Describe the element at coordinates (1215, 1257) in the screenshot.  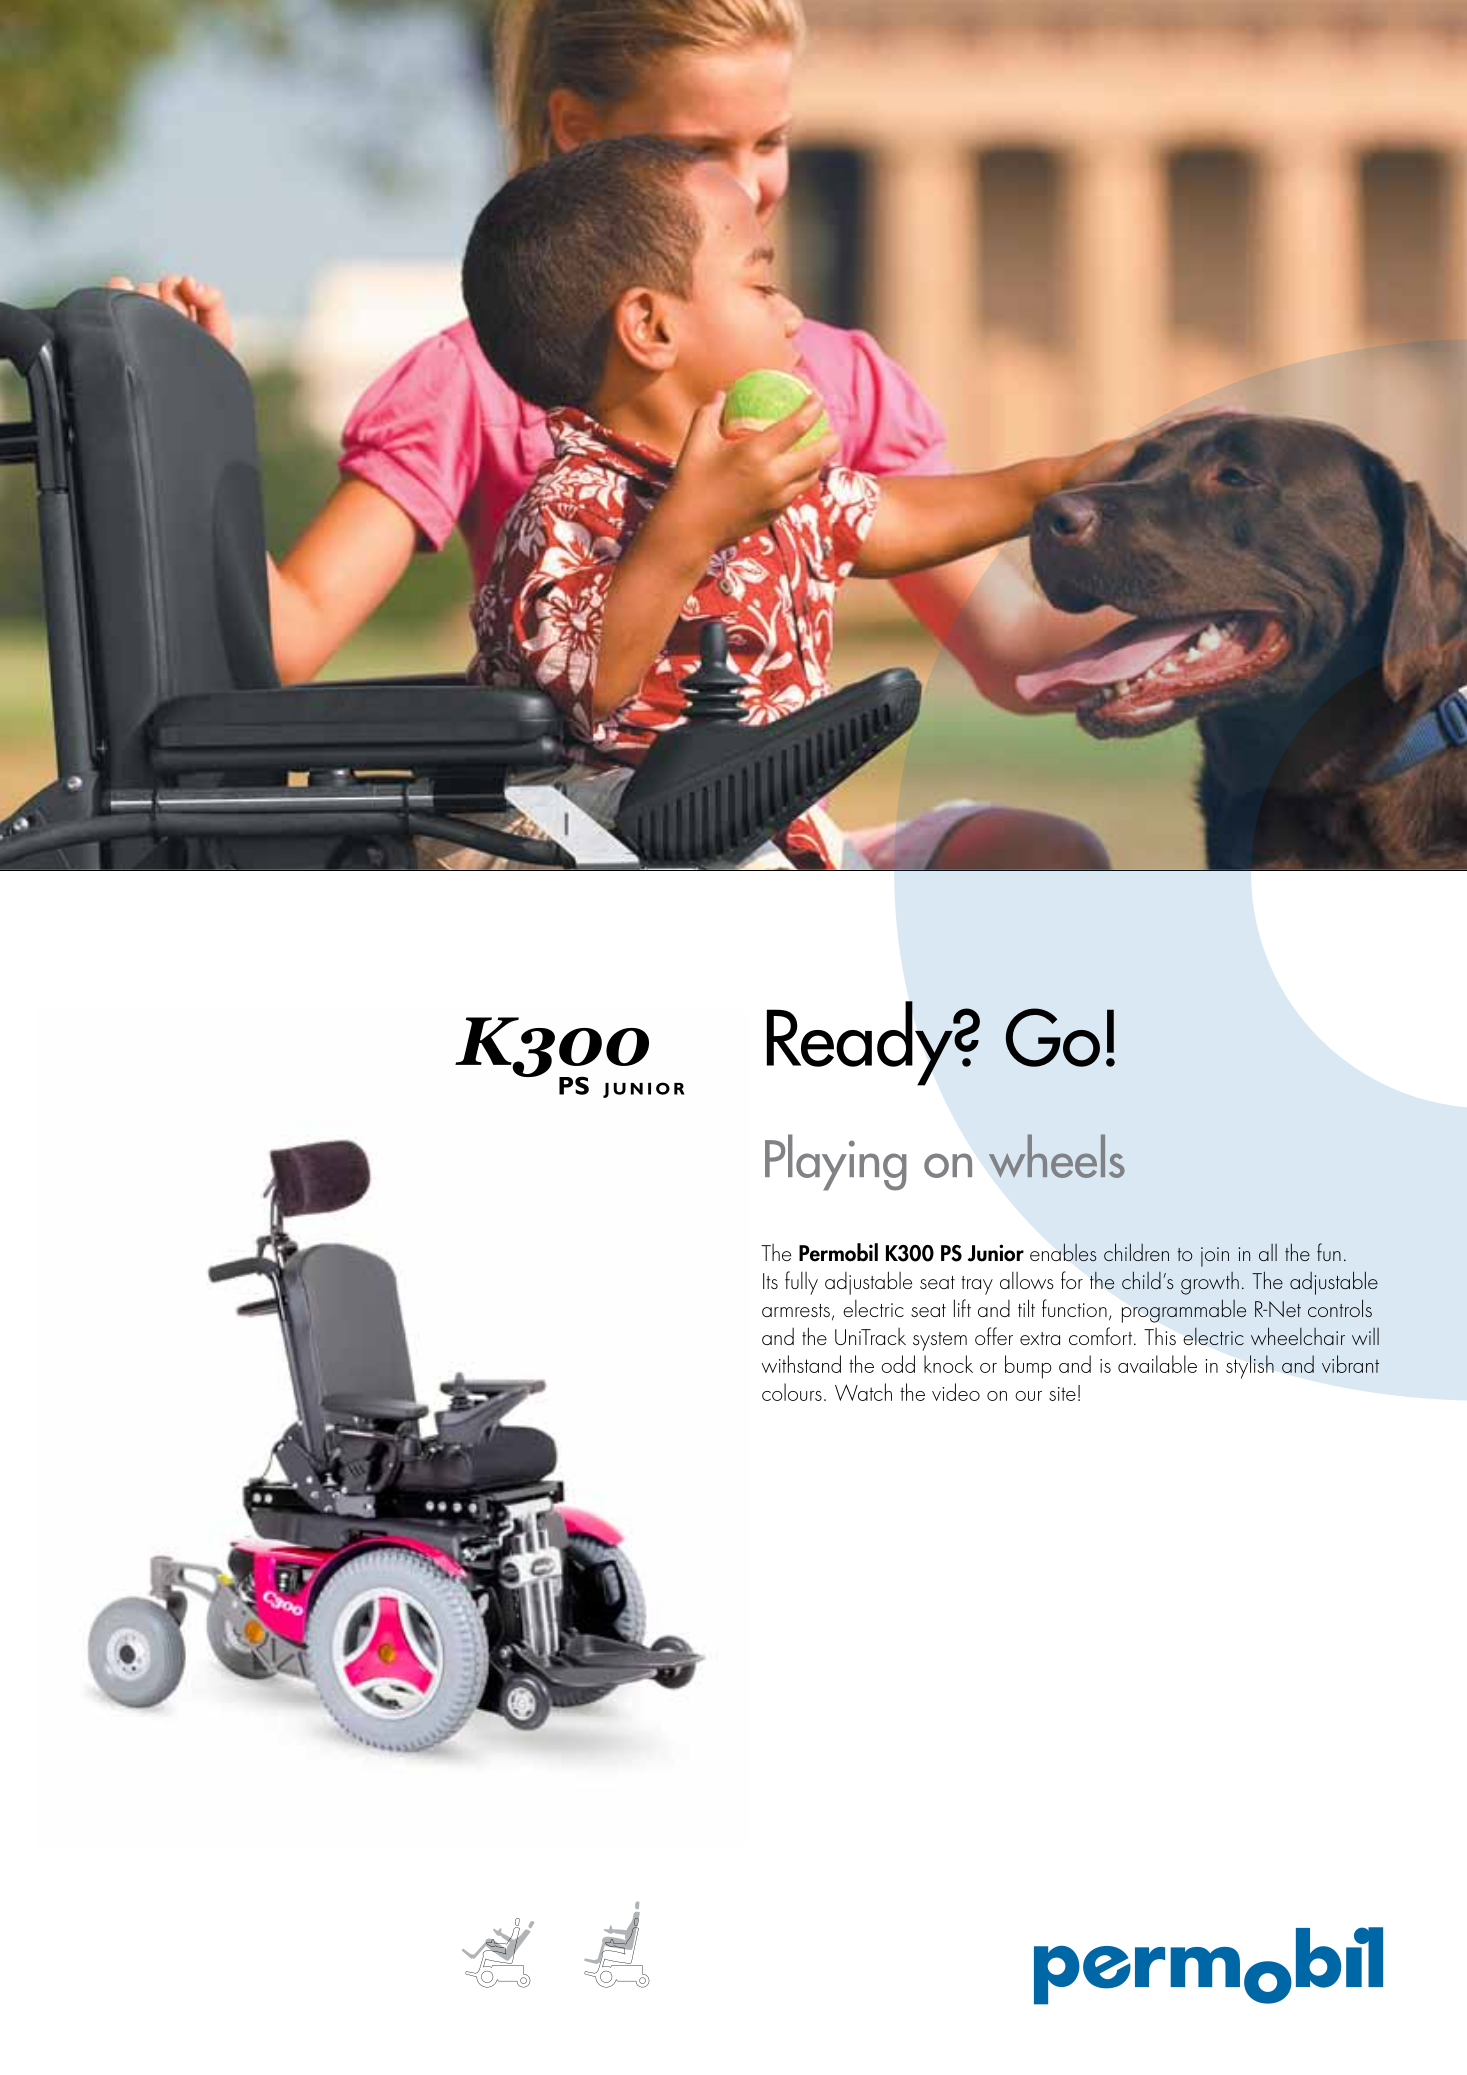
I see `join` at that location.
